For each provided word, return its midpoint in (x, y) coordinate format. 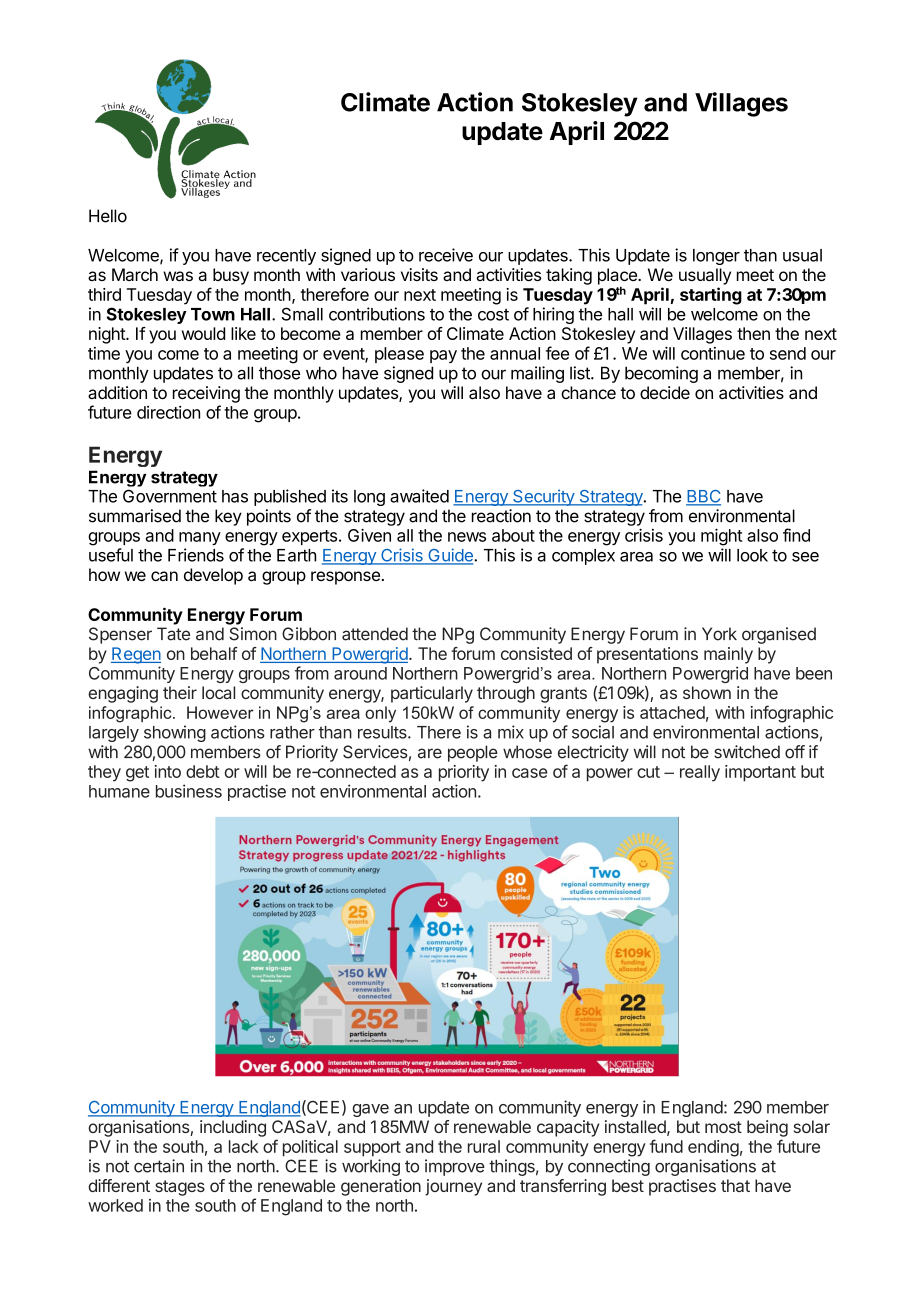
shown (707, 692)
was (178, 276)
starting (711, 296)
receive (446, 255)
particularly (432, 694)
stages (180, 1188)
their (180, 692)
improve (455, 1167)
